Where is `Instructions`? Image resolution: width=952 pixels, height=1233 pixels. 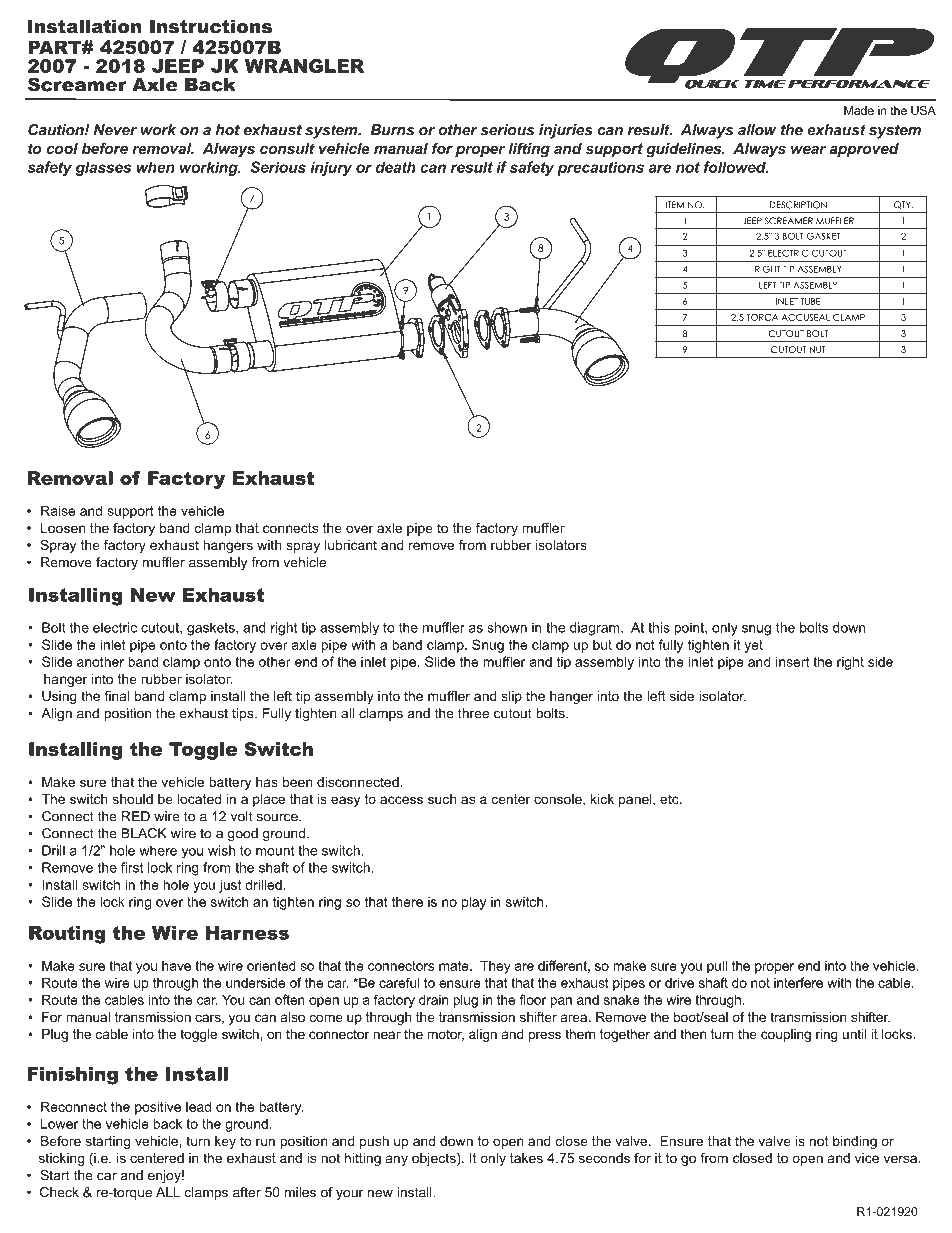 Instructions is located at coordinates (211, 26).
